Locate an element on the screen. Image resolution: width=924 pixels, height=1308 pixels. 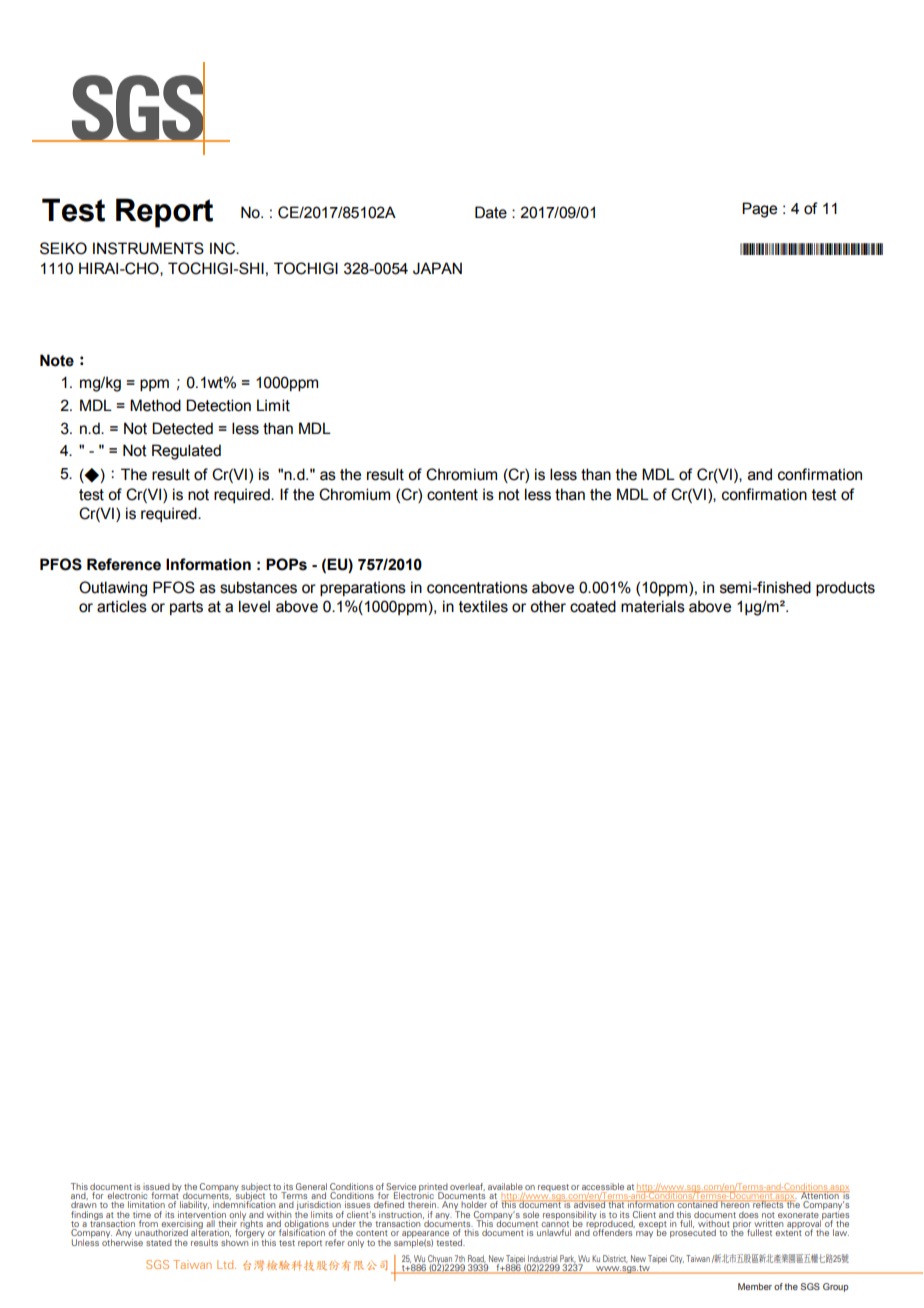
Attention is located at coordinates (820, 1196).
